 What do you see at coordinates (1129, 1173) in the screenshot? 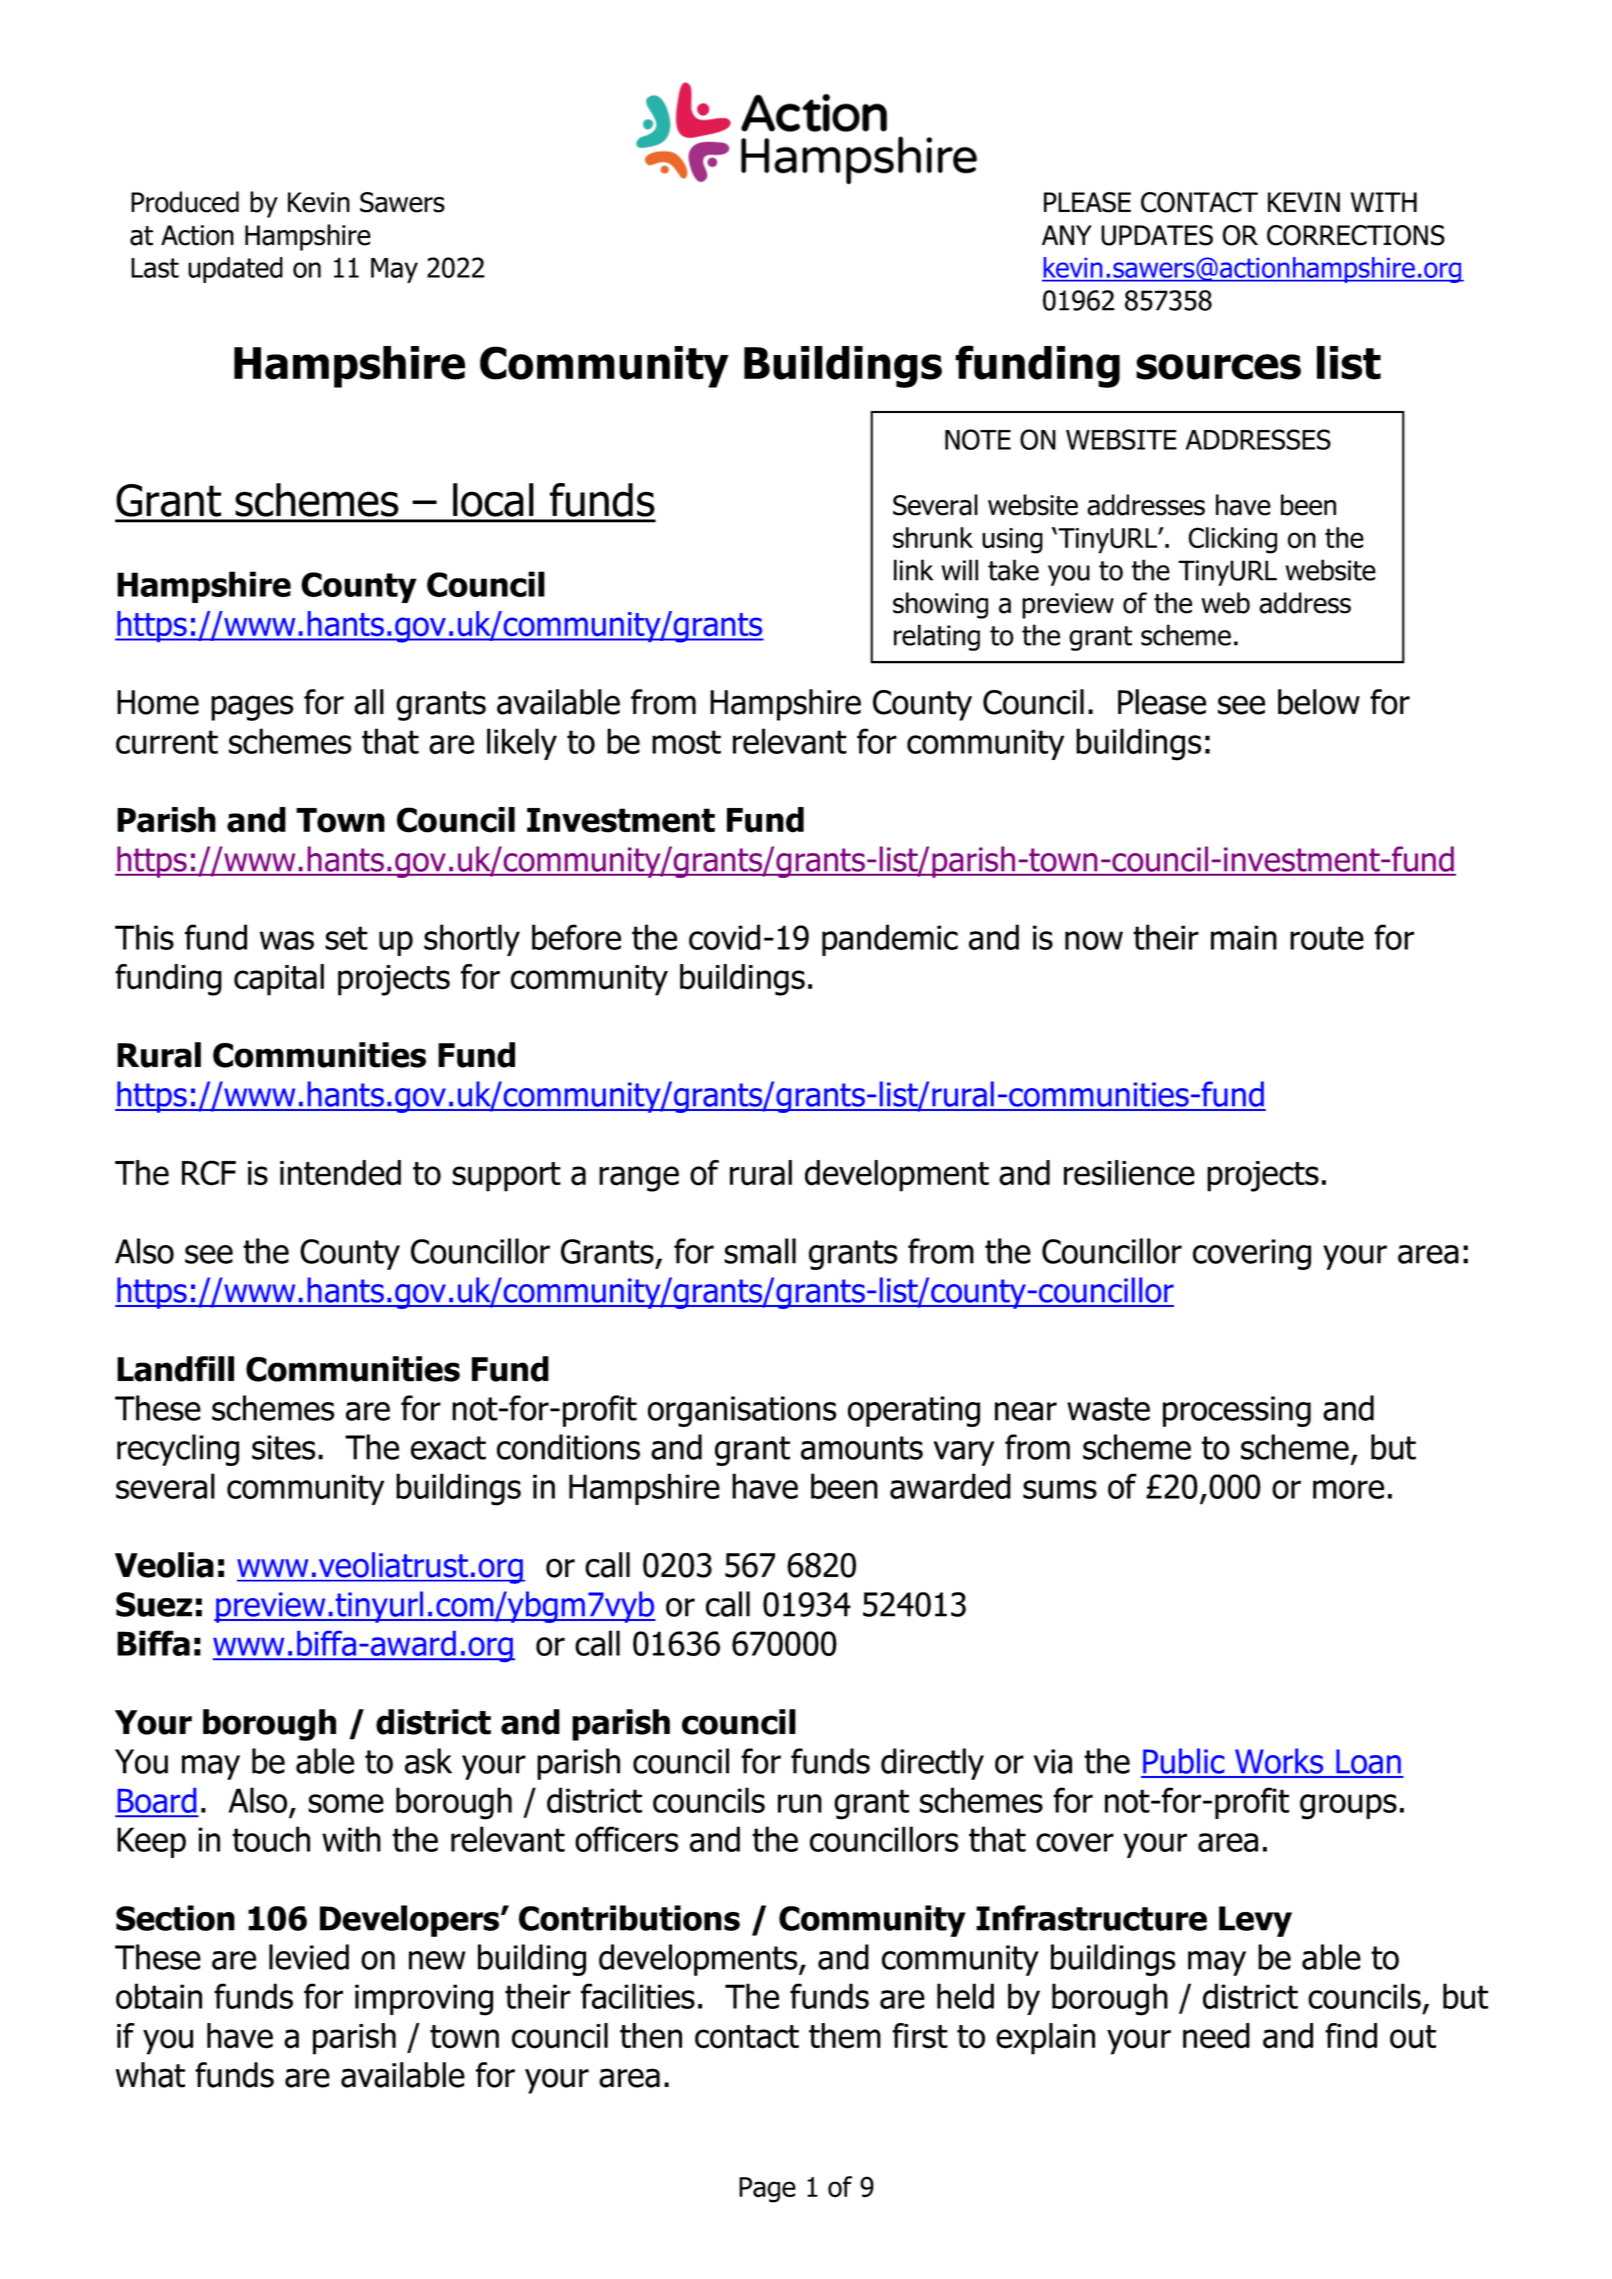
I see `resilience` at bounding box center [1129, 1173].
